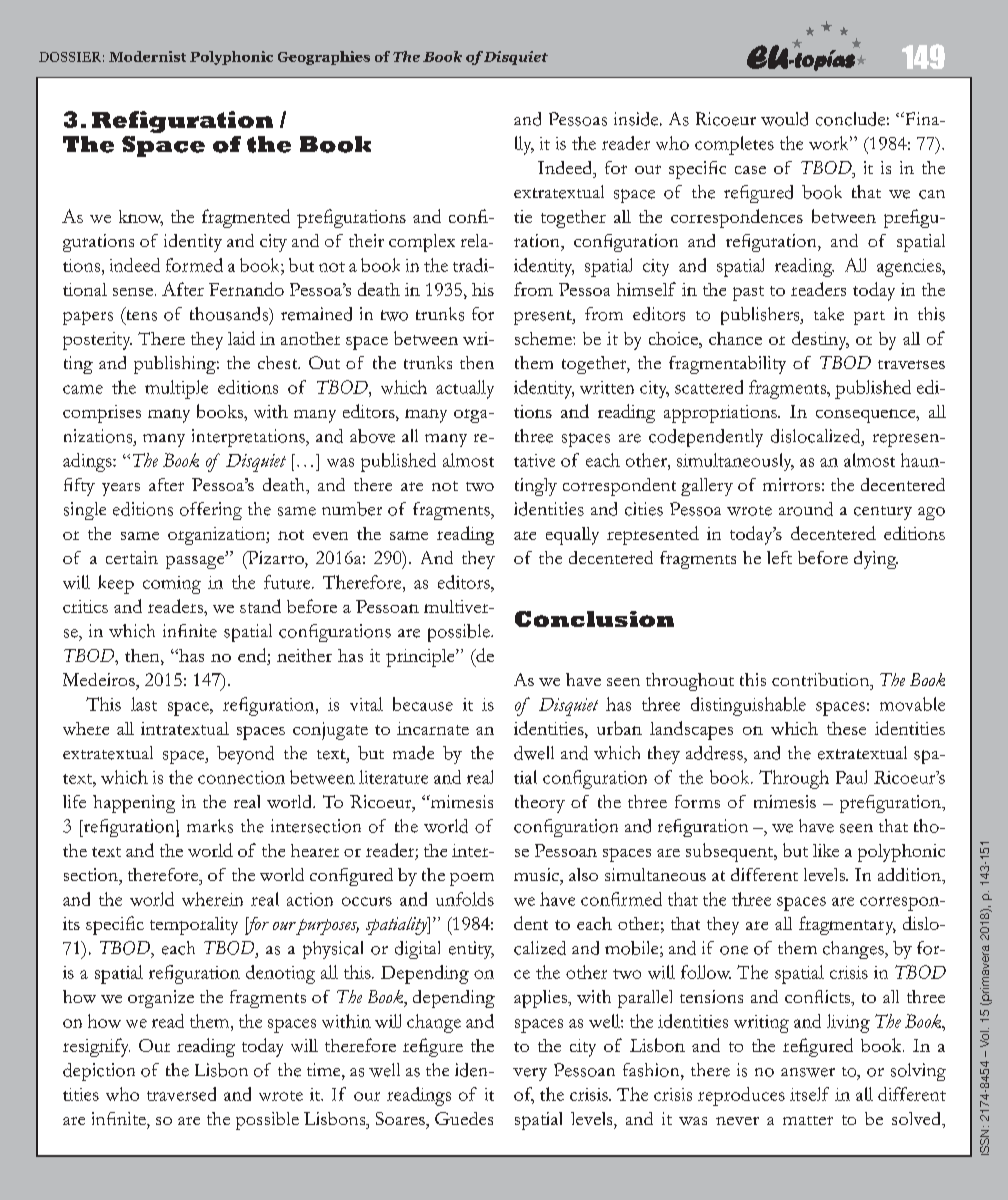 The height and width of the screenshot is (1200, 1008). What do you see at coordinates (784, 119) in the screenshot?
I see `would` at bounding box center [784, 119].
